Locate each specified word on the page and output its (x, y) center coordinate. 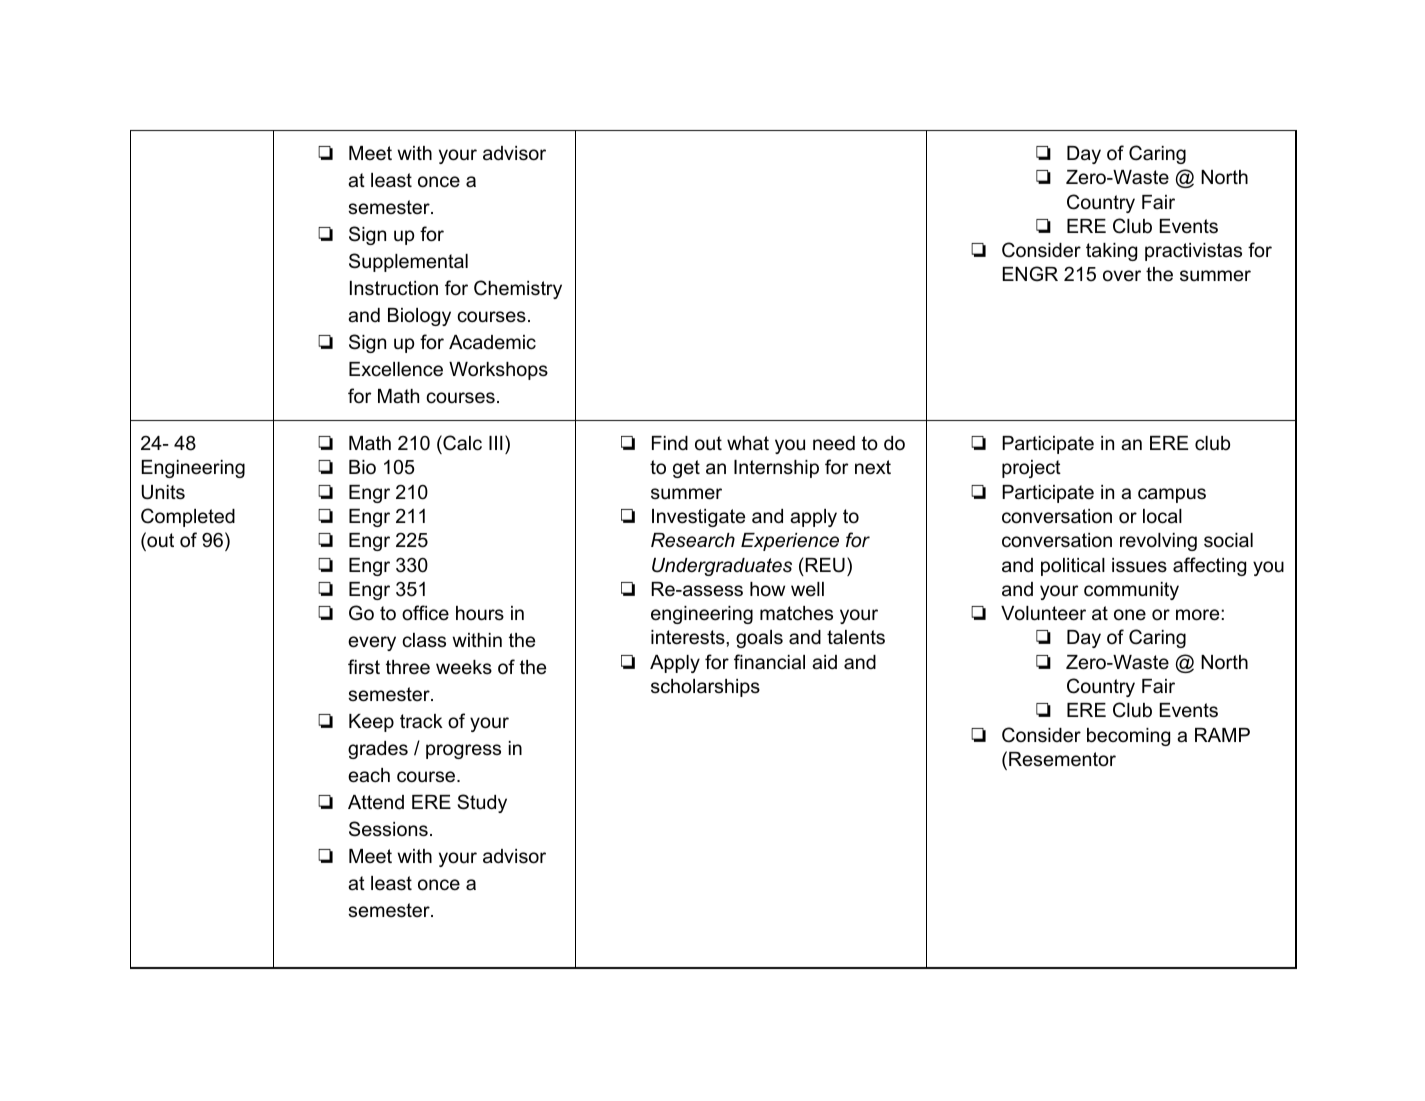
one (1130, 615)
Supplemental (408, 262)
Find (670, 443)
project (1031, 469)
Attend (376, 802)
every (372, 643)
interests (689, 637)
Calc (461, 443)
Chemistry (518, 289)
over (1122, 276)
